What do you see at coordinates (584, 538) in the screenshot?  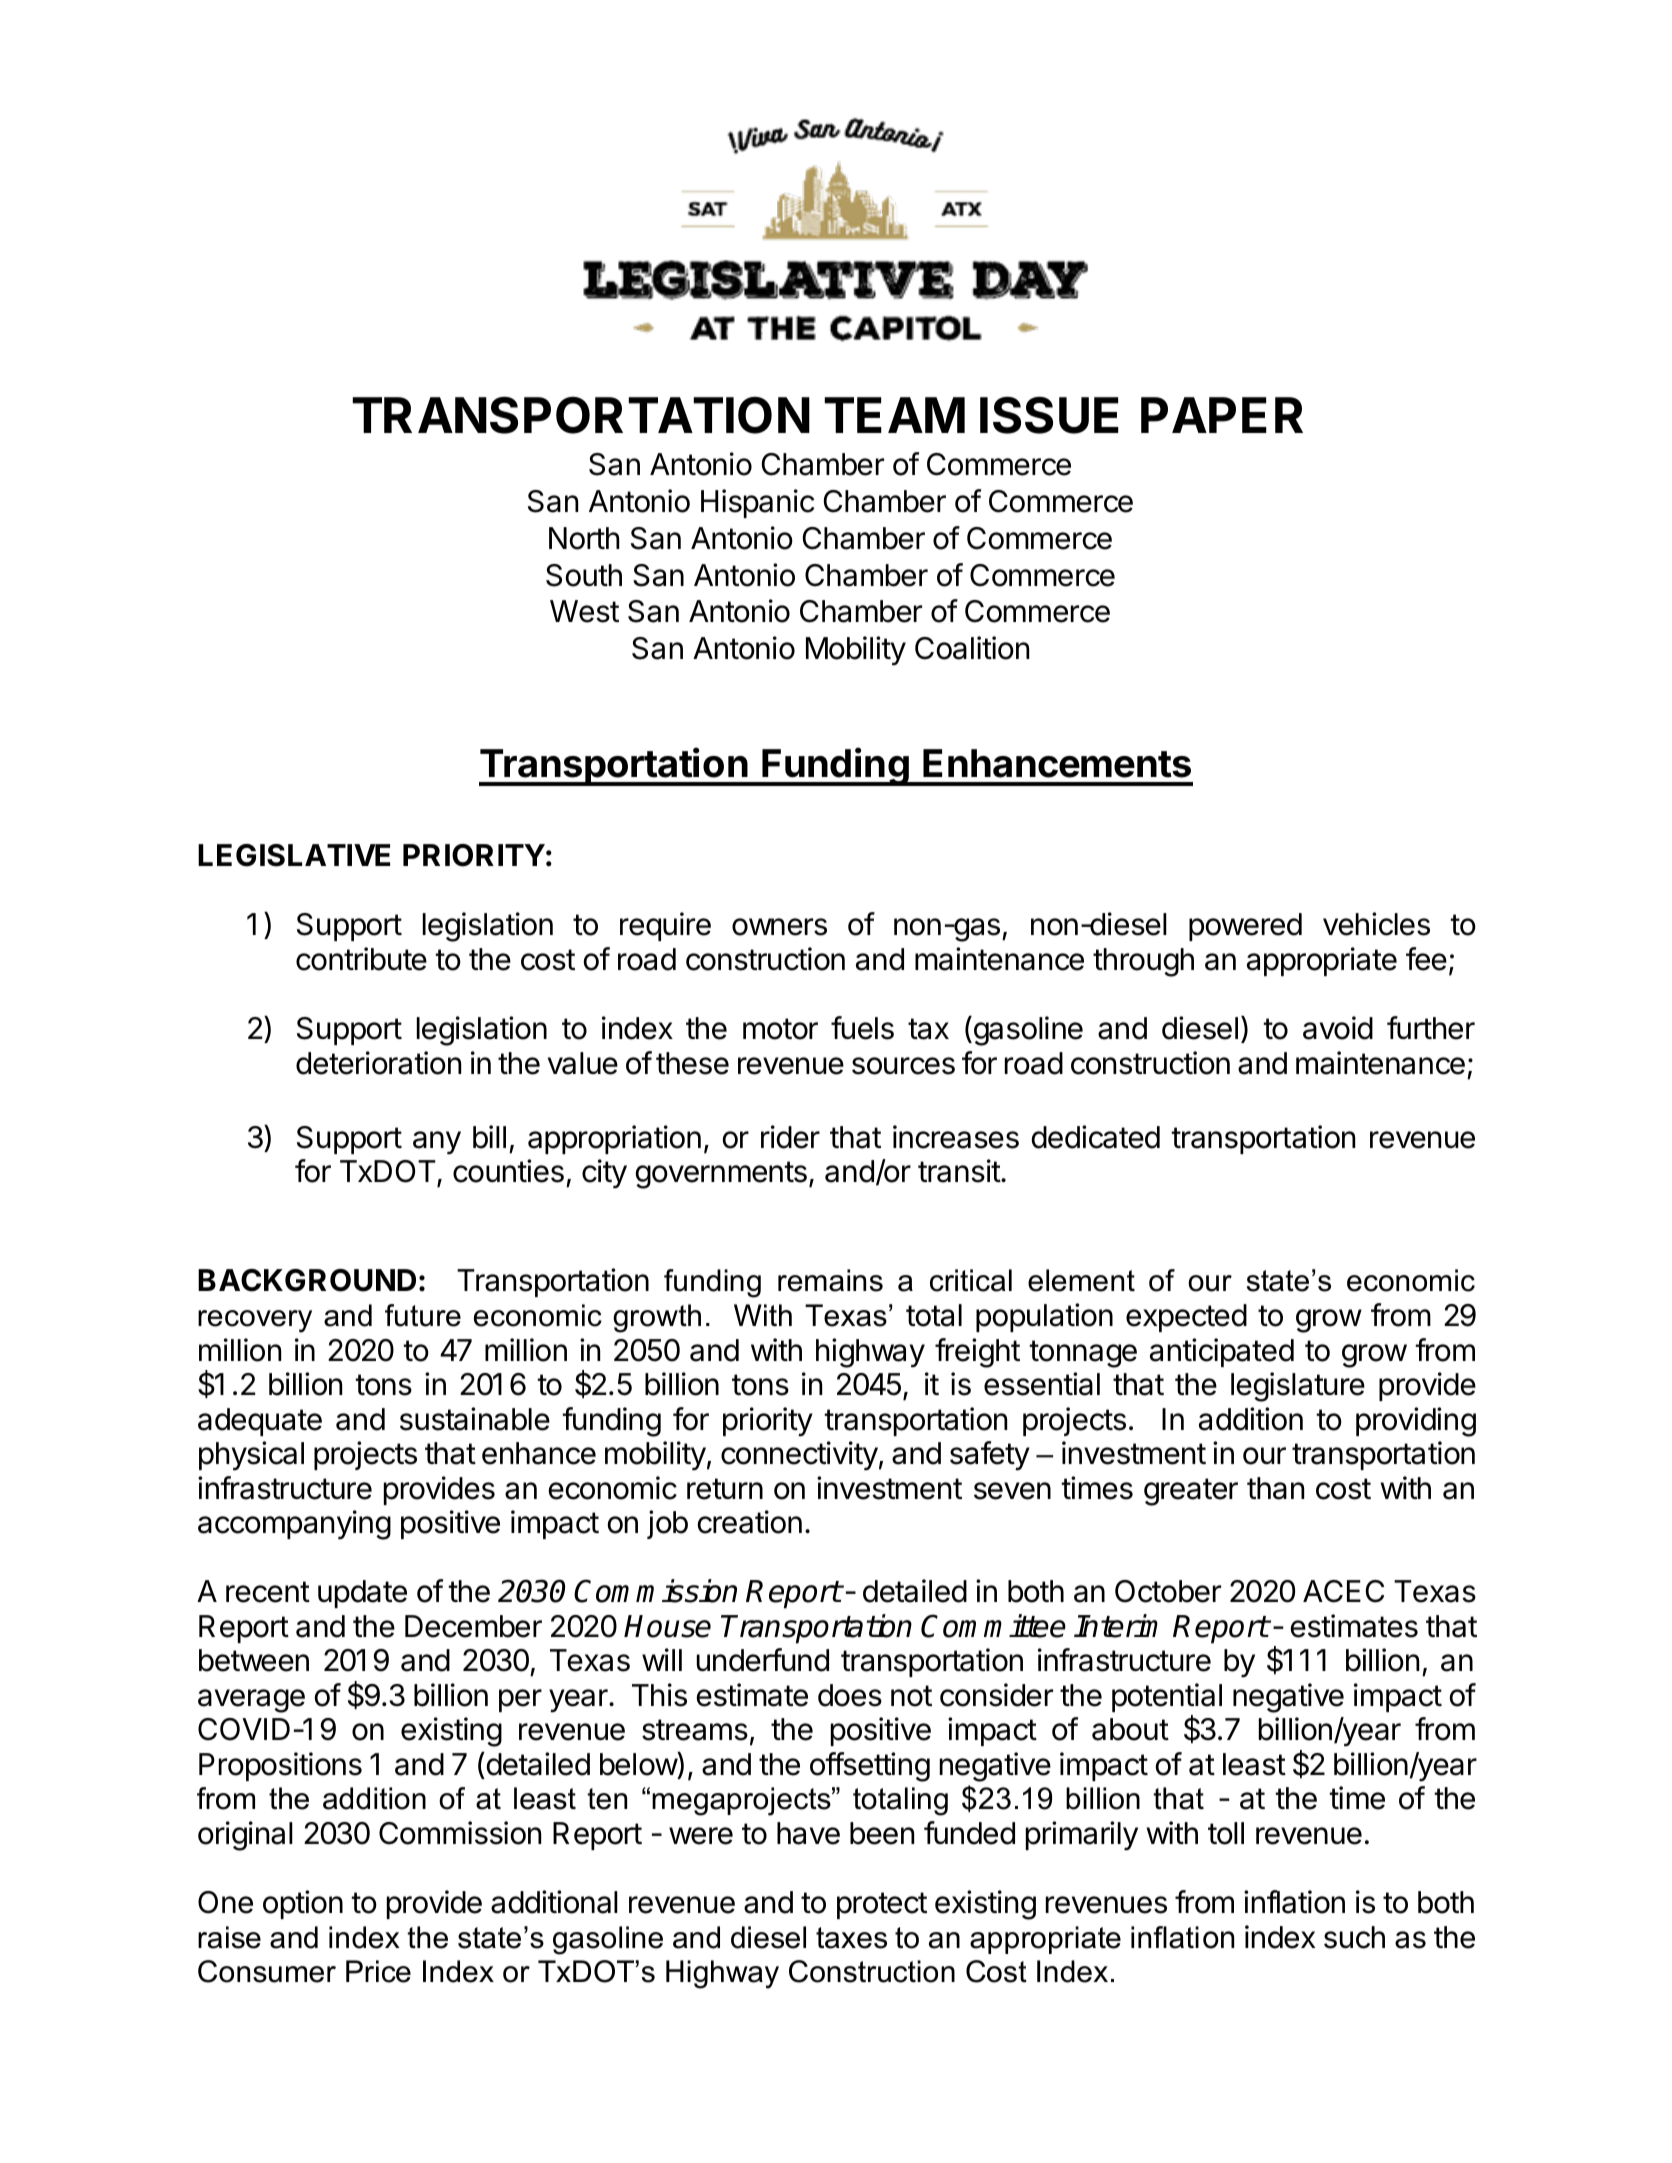 I see `North` at bounding box center [584, 538].
